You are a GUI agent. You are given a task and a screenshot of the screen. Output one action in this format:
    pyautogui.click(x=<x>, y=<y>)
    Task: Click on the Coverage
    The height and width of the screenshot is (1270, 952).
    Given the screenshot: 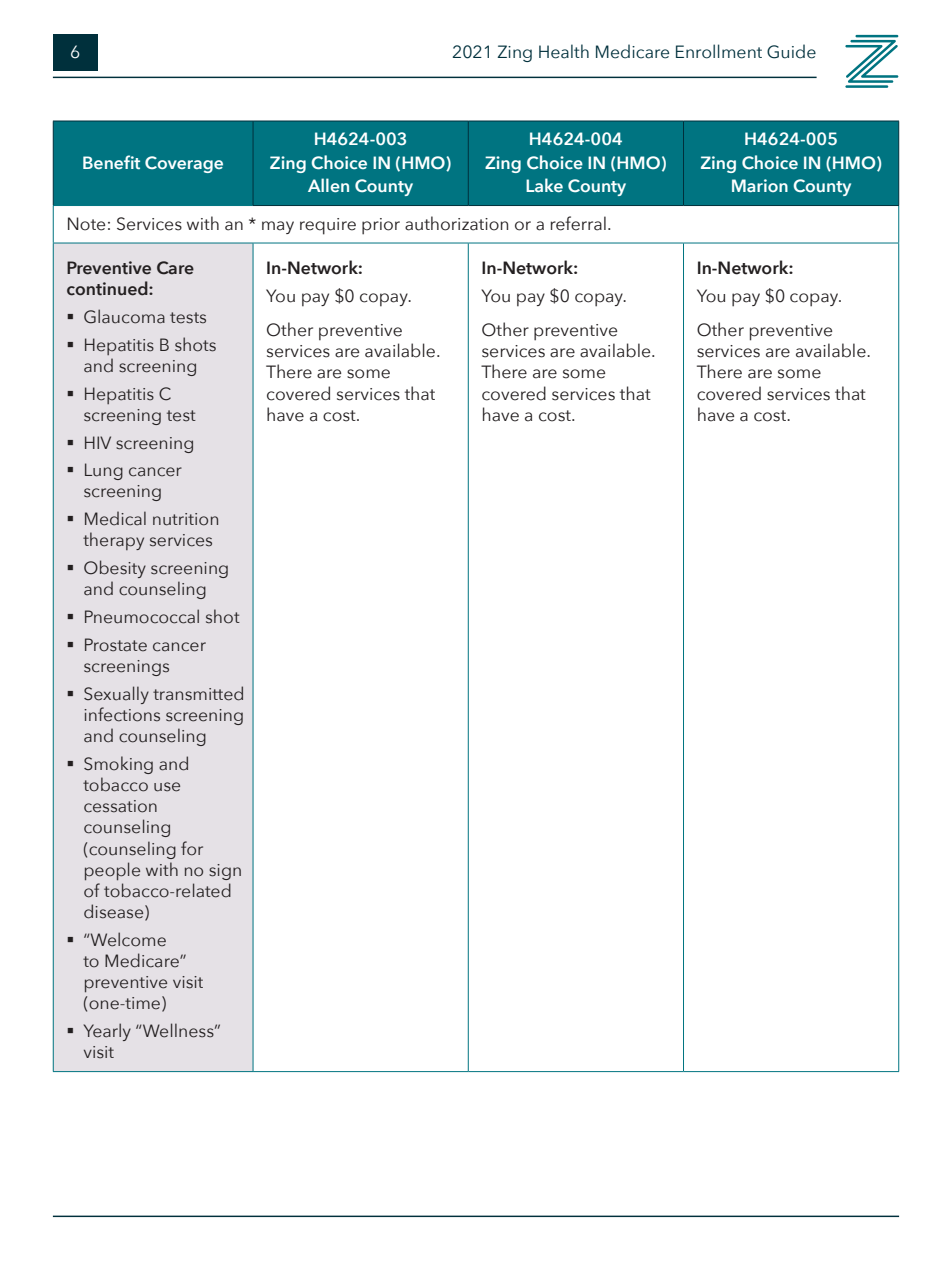 What is the action you would take?
    pyautogui.click(x=184, y=164)
